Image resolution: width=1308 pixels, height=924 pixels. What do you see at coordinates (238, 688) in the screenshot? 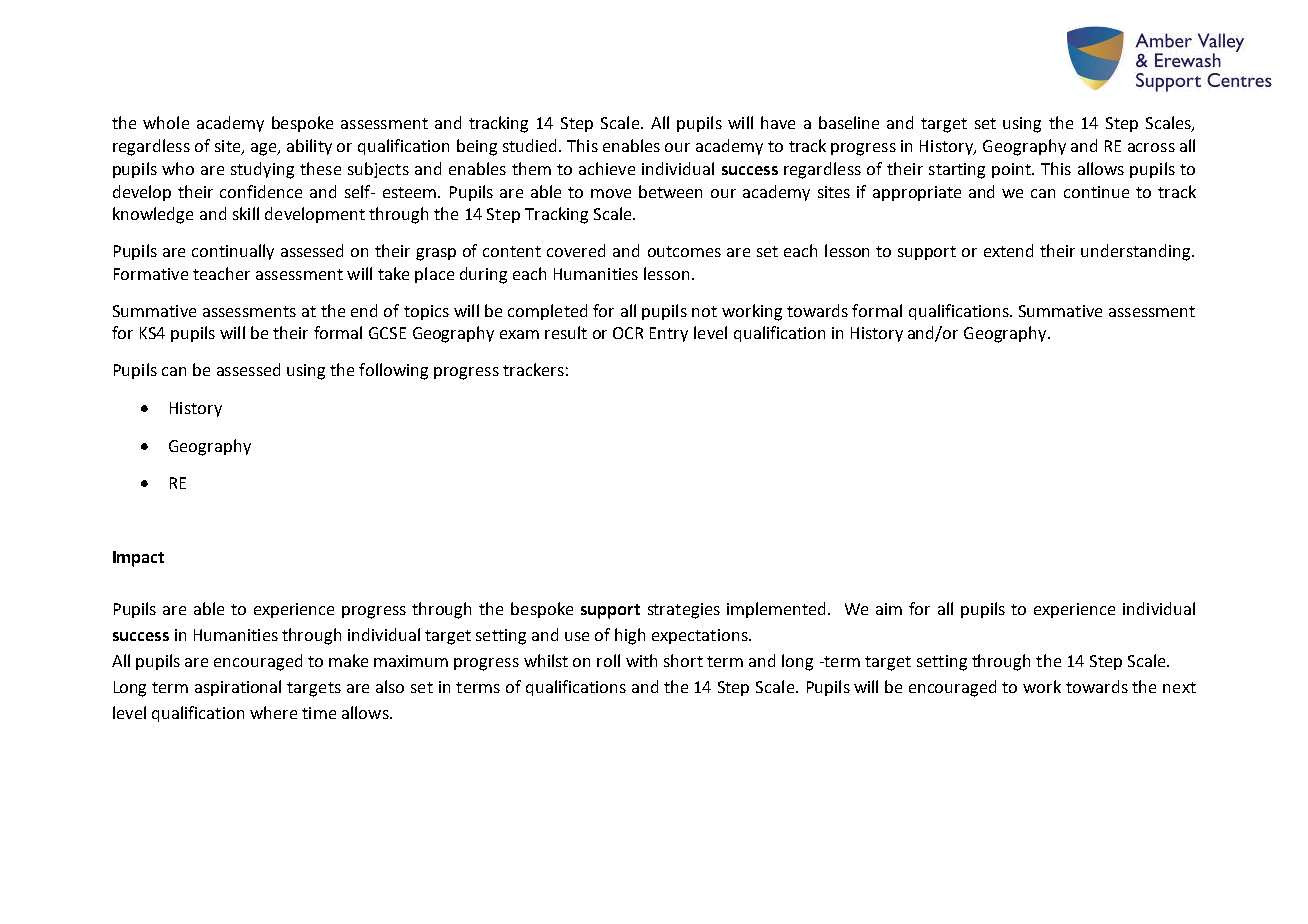
I see `aspirational` at bounding box center [238, 688].
